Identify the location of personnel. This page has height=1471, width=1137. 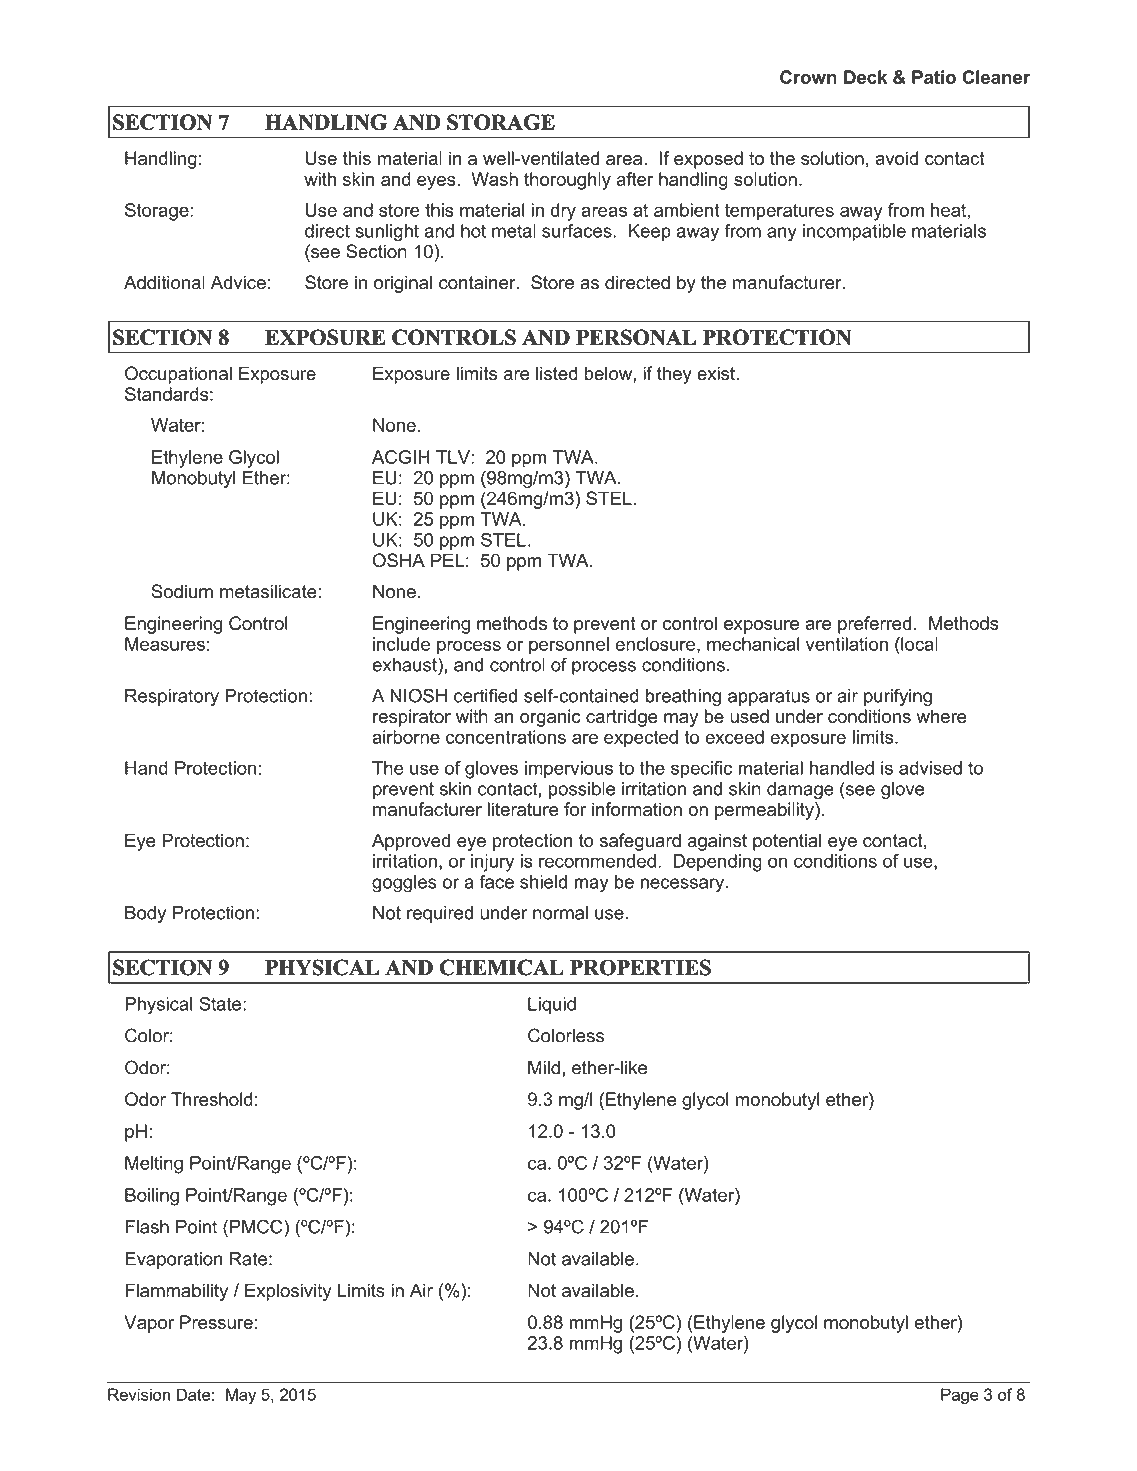
(569, 646).
